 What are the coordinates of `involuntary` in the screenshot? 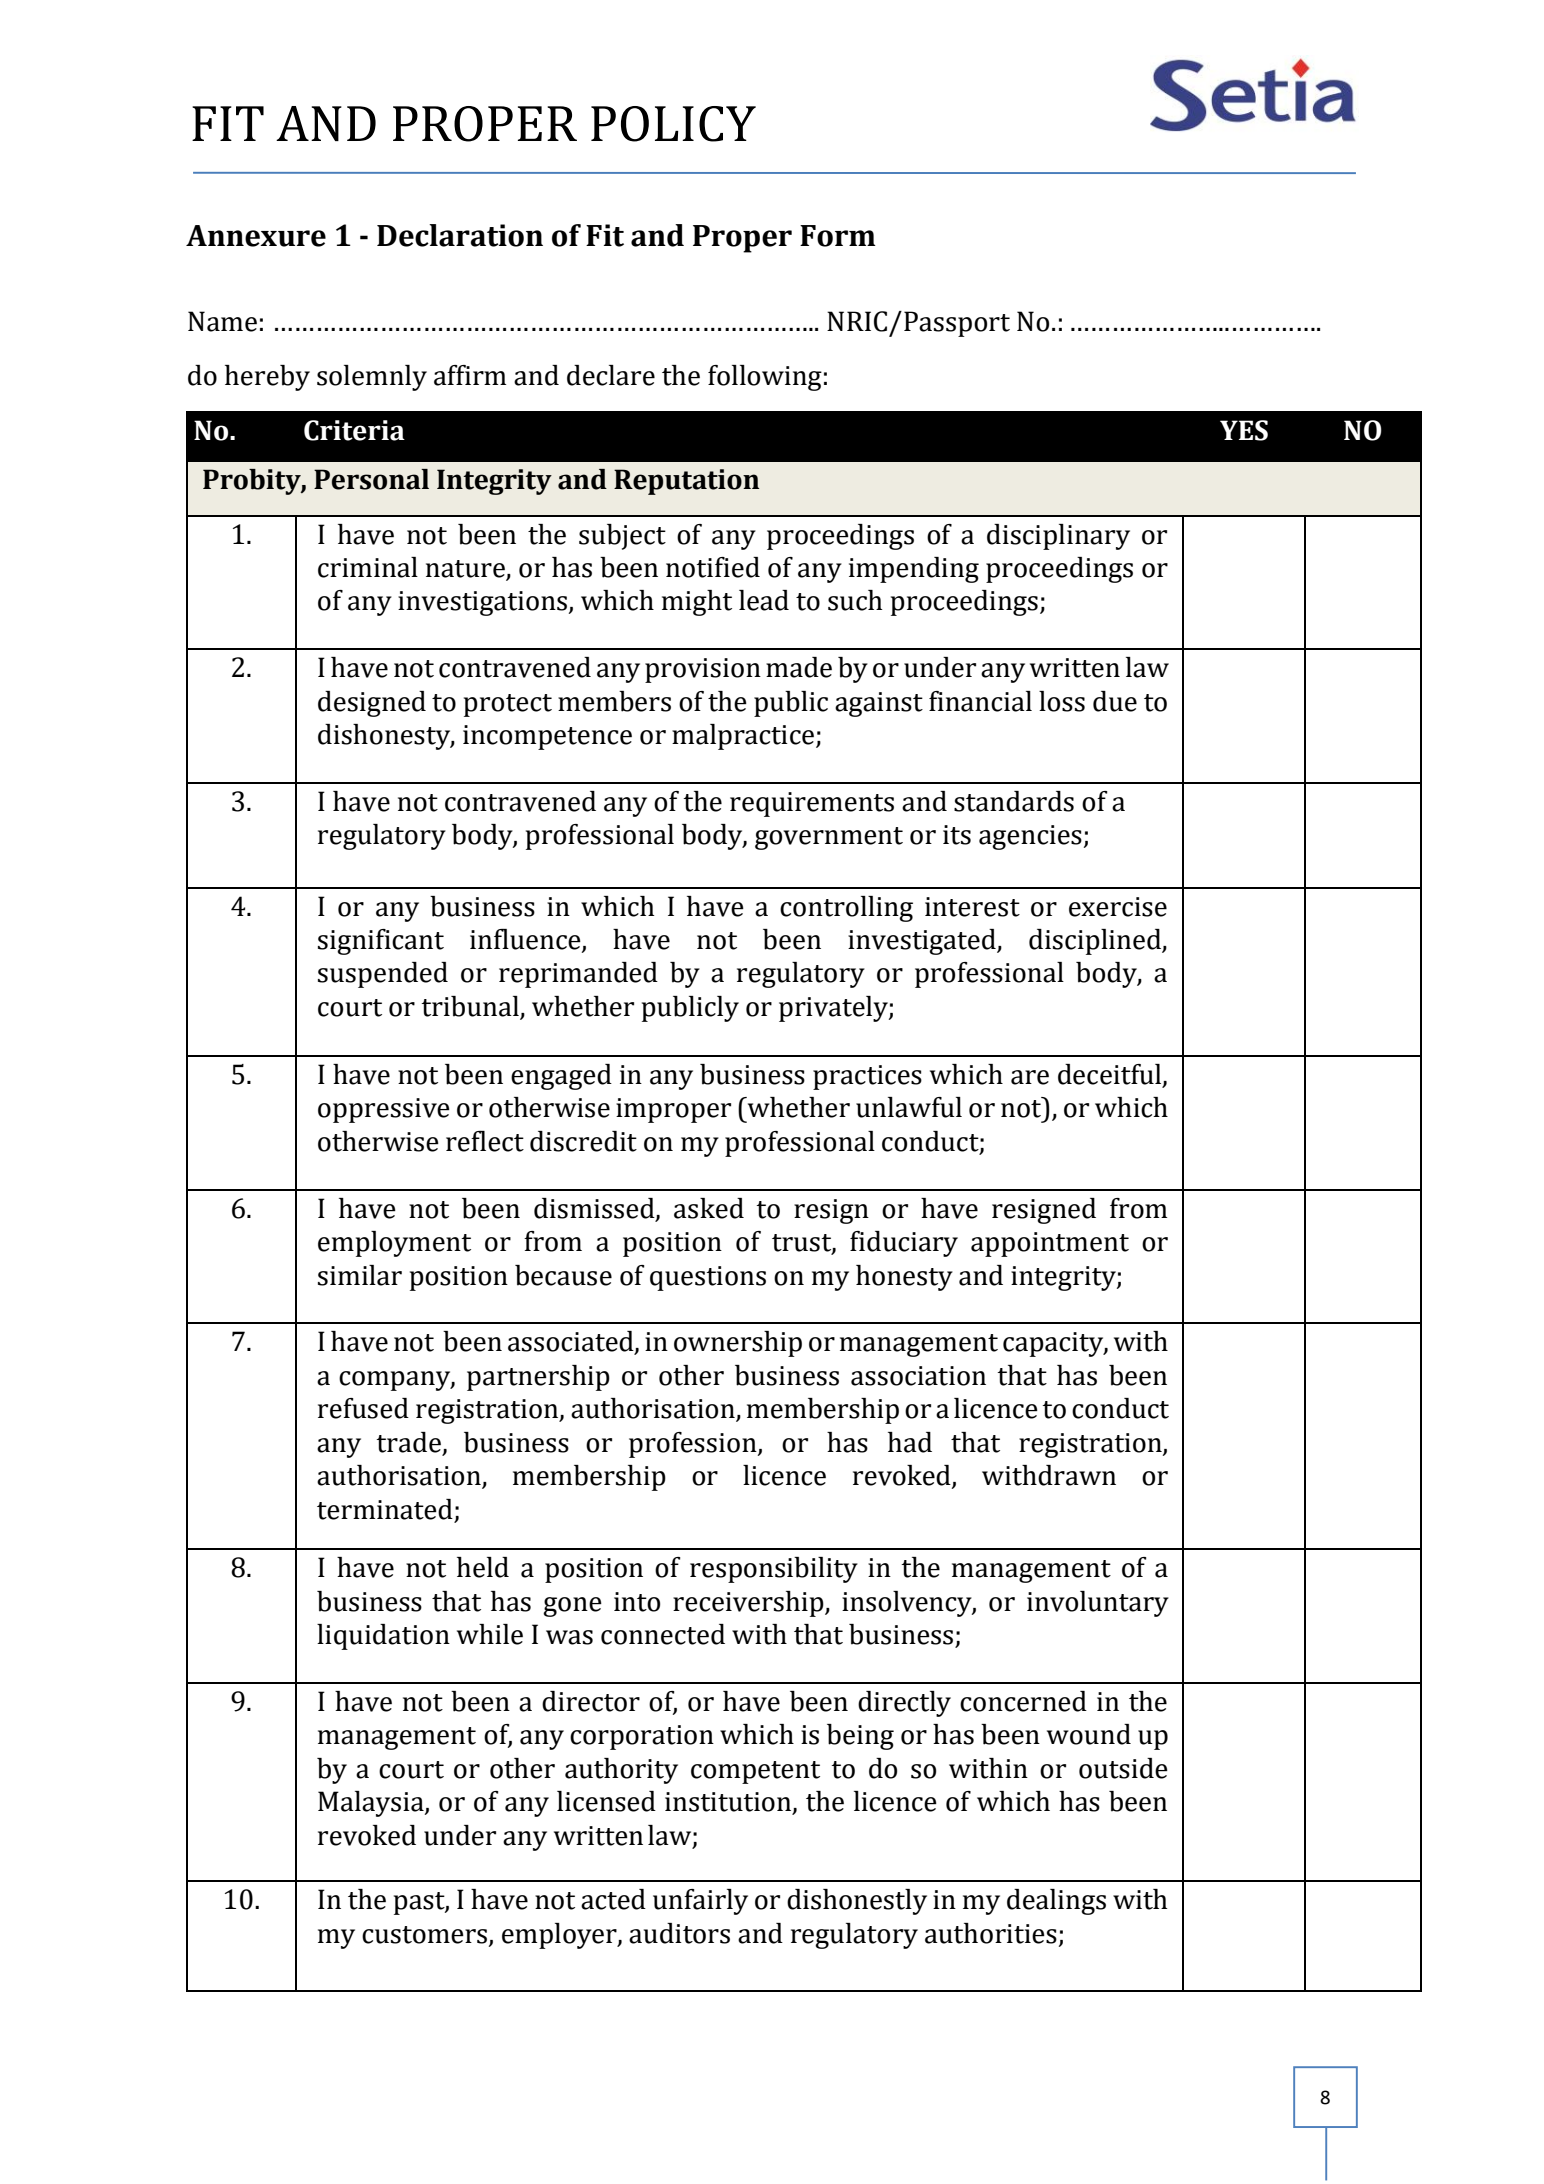 It's located at (1098, 1604).
